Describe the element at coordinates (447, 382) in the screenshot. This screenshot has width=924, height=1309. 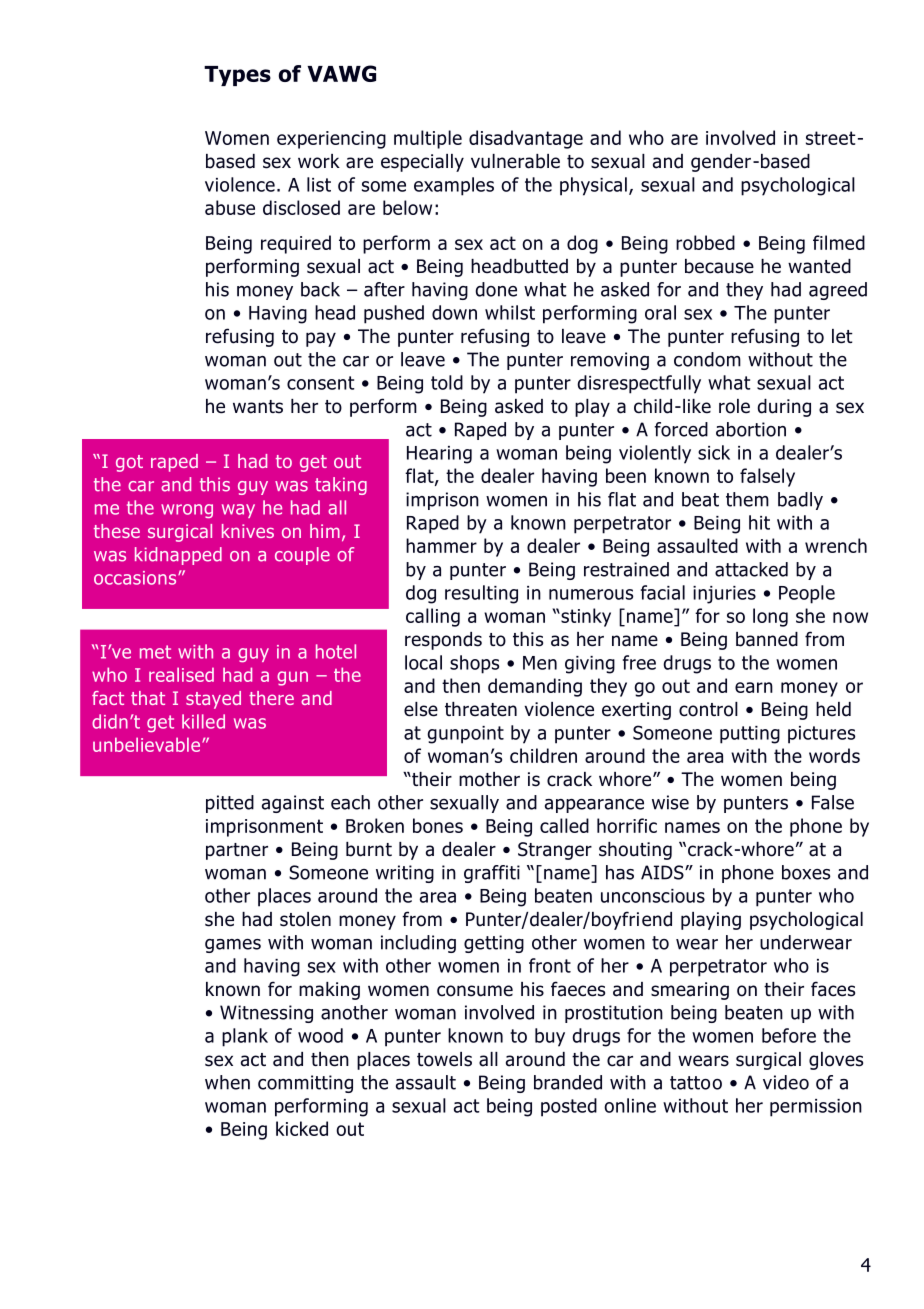
I see `told` at that location.
